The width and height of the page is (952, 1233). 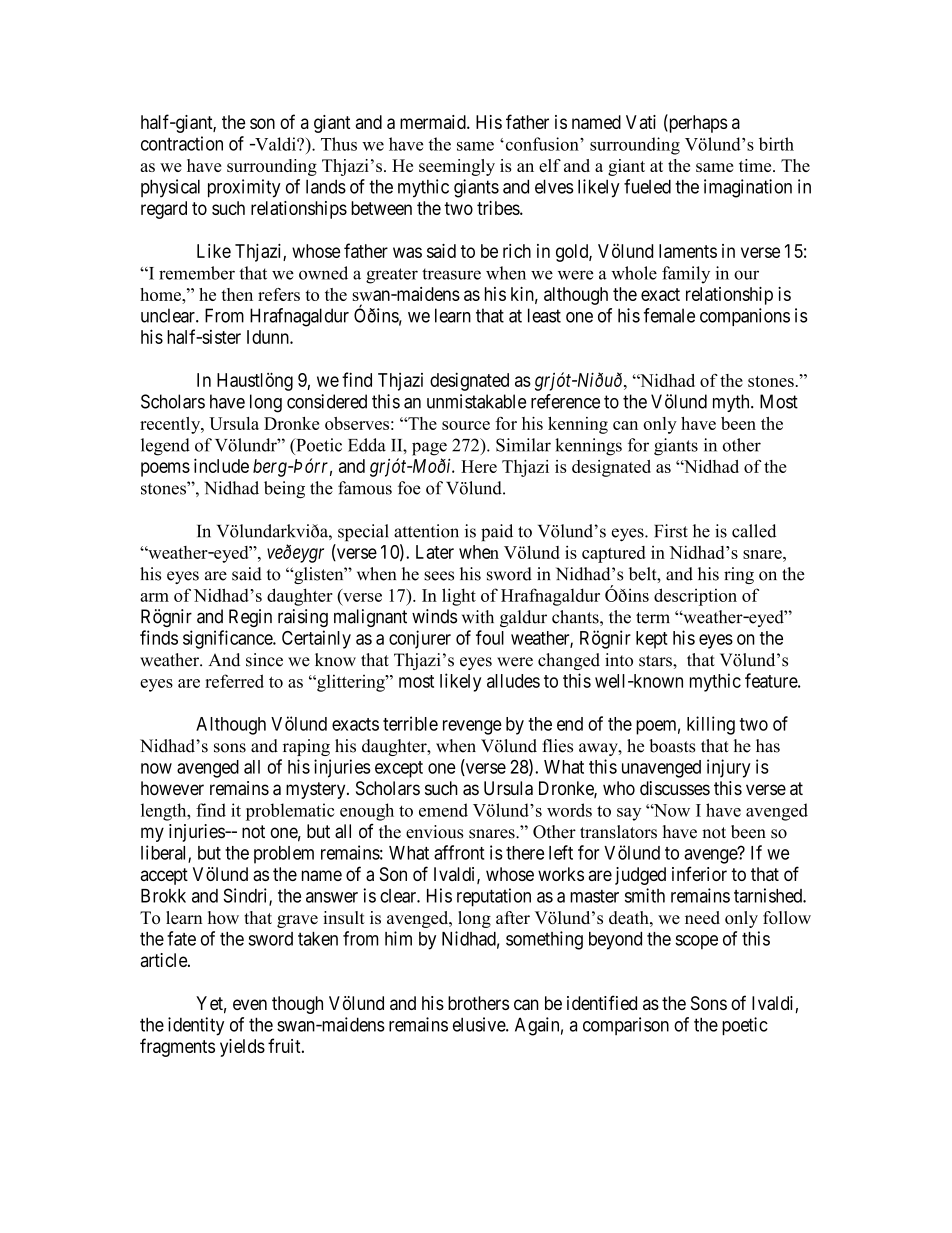 What do you see at coordinates (457, 167) in the page?
I see `seemingly` at bounding box center [457, 167].
